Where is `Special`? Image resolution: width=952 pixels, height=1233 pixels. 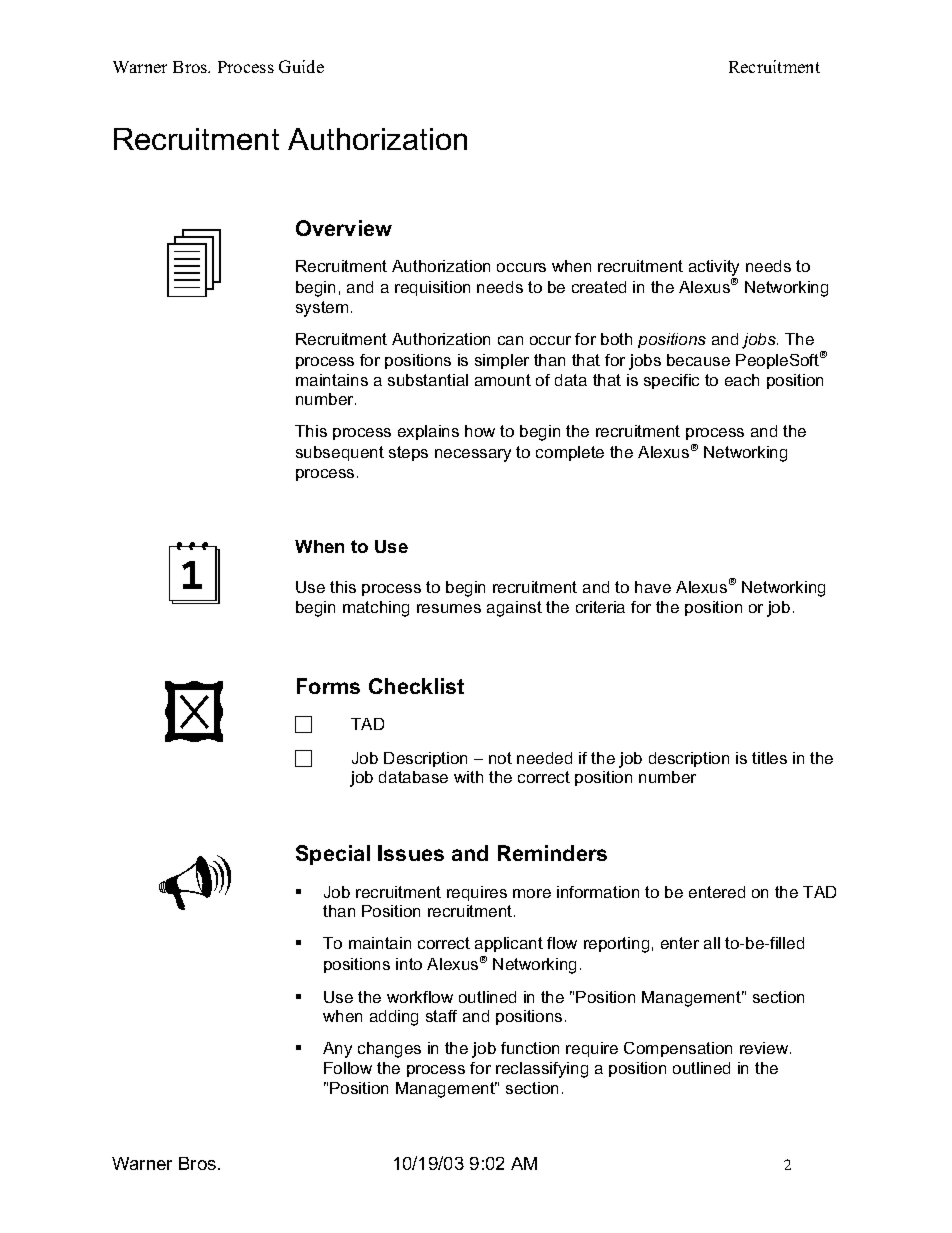 Special is located at coordinates (333, 855).
